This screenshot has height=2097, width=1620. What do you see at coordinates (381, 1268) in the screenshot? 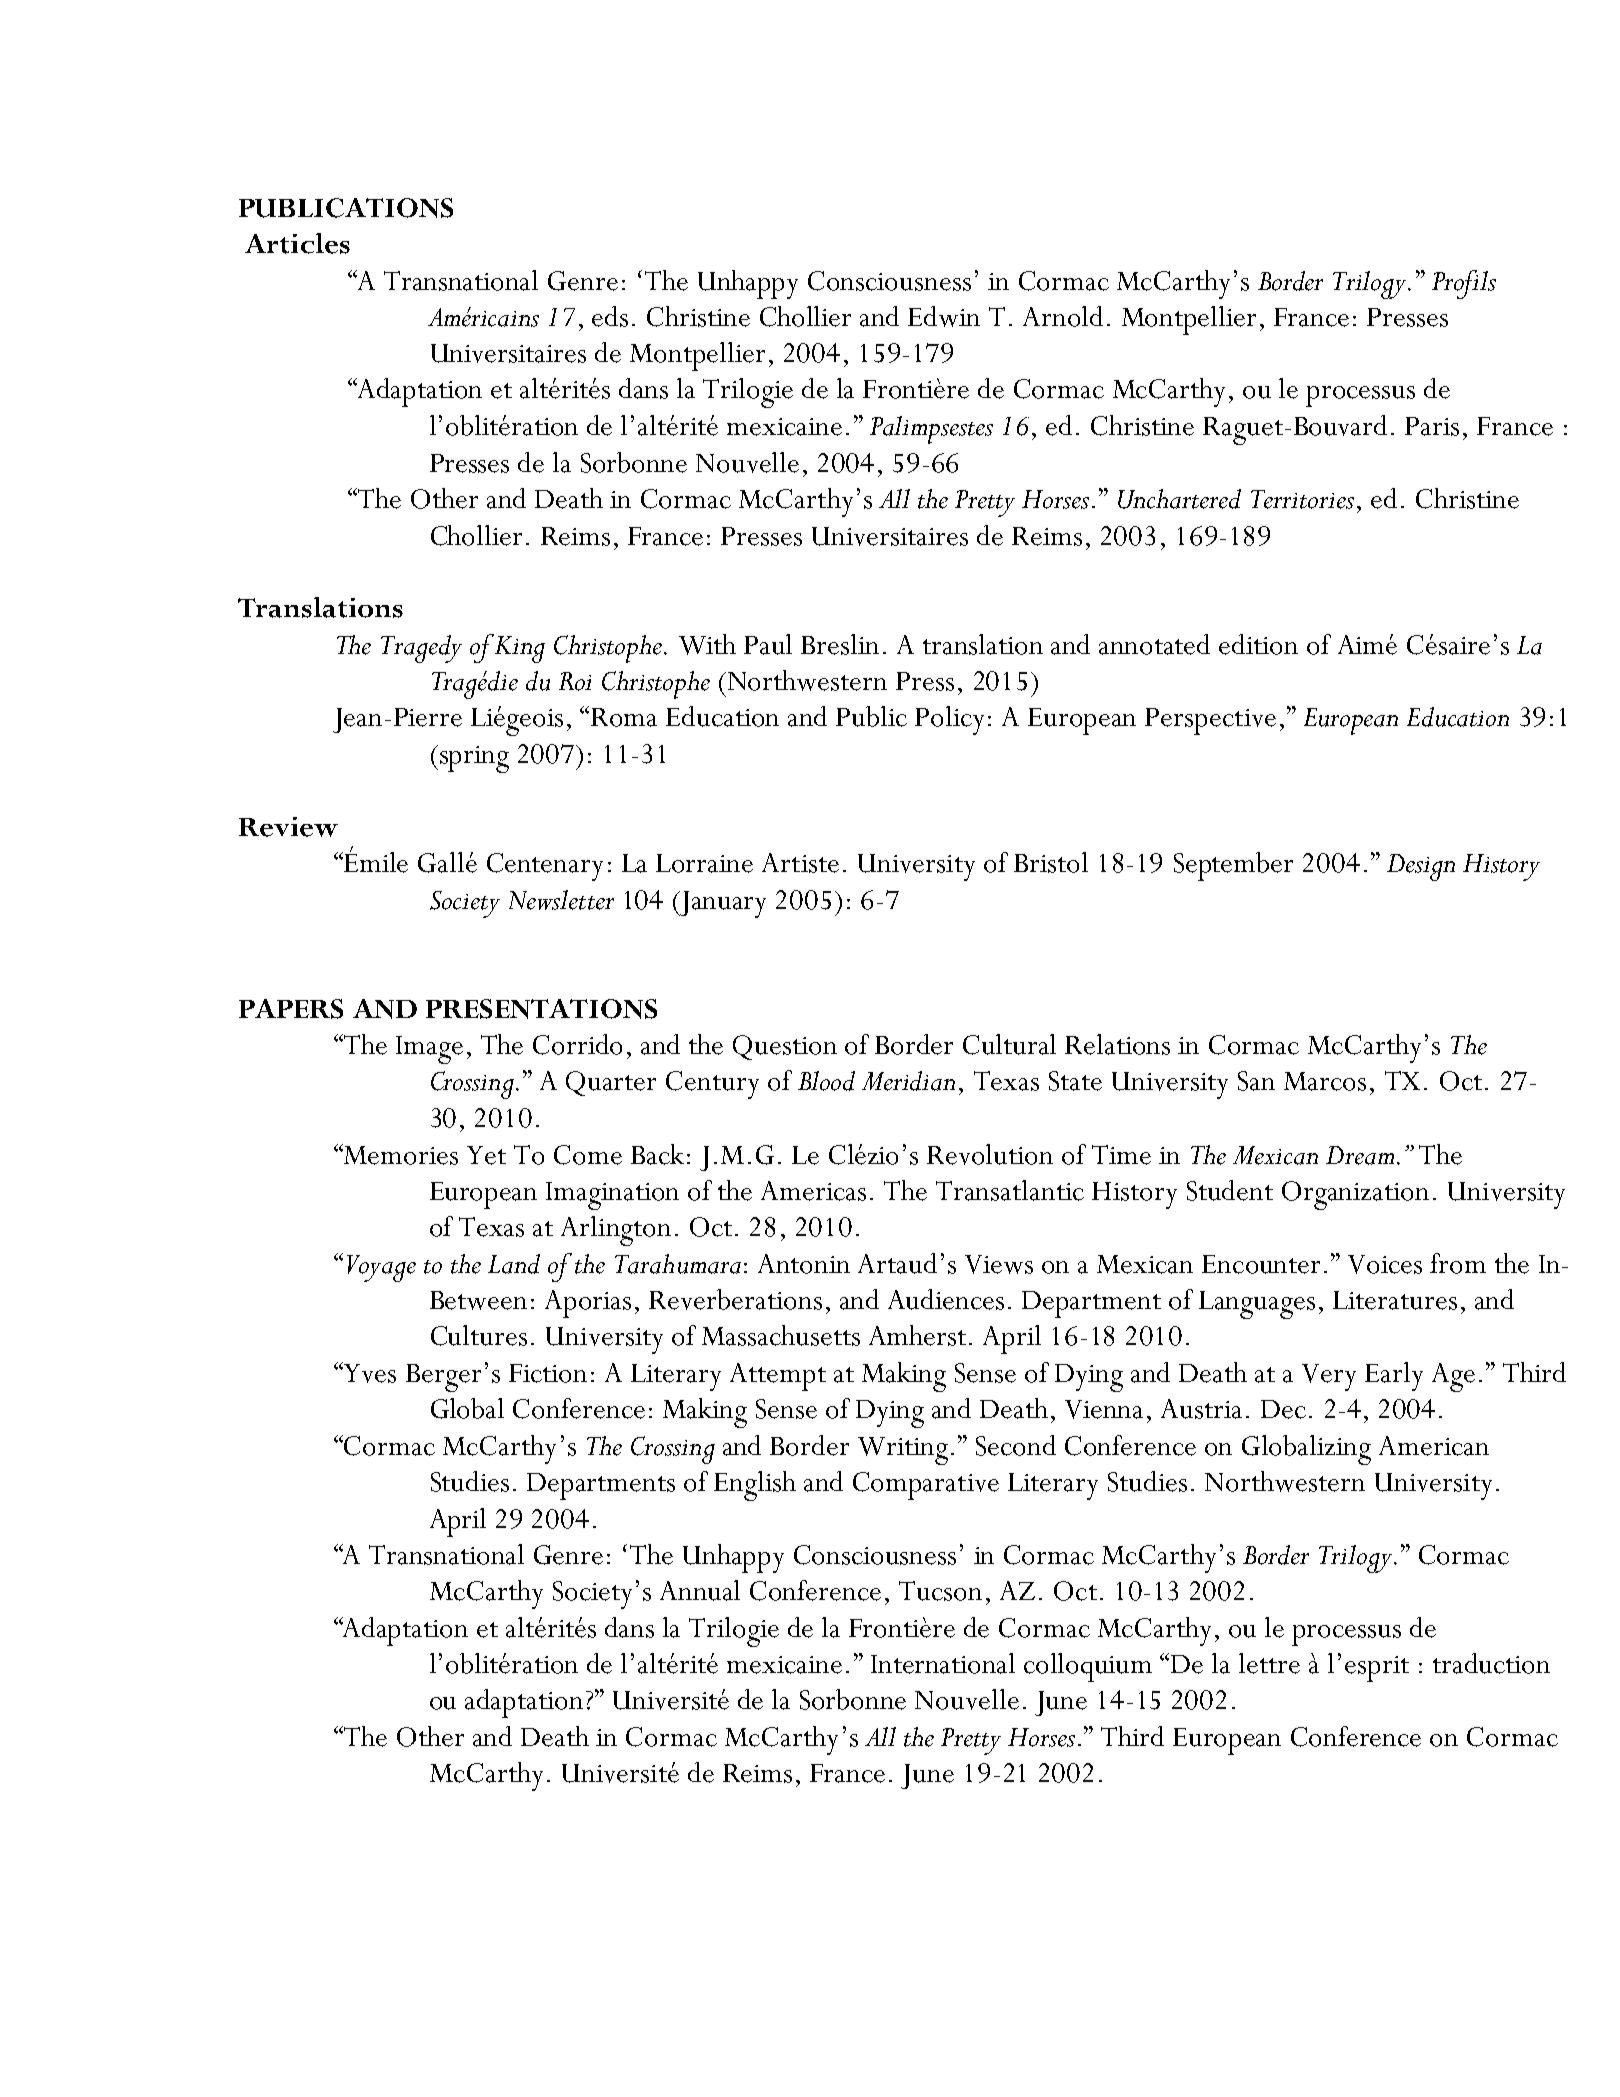
I see `Voyage` at bounding box center [381, 1268].
